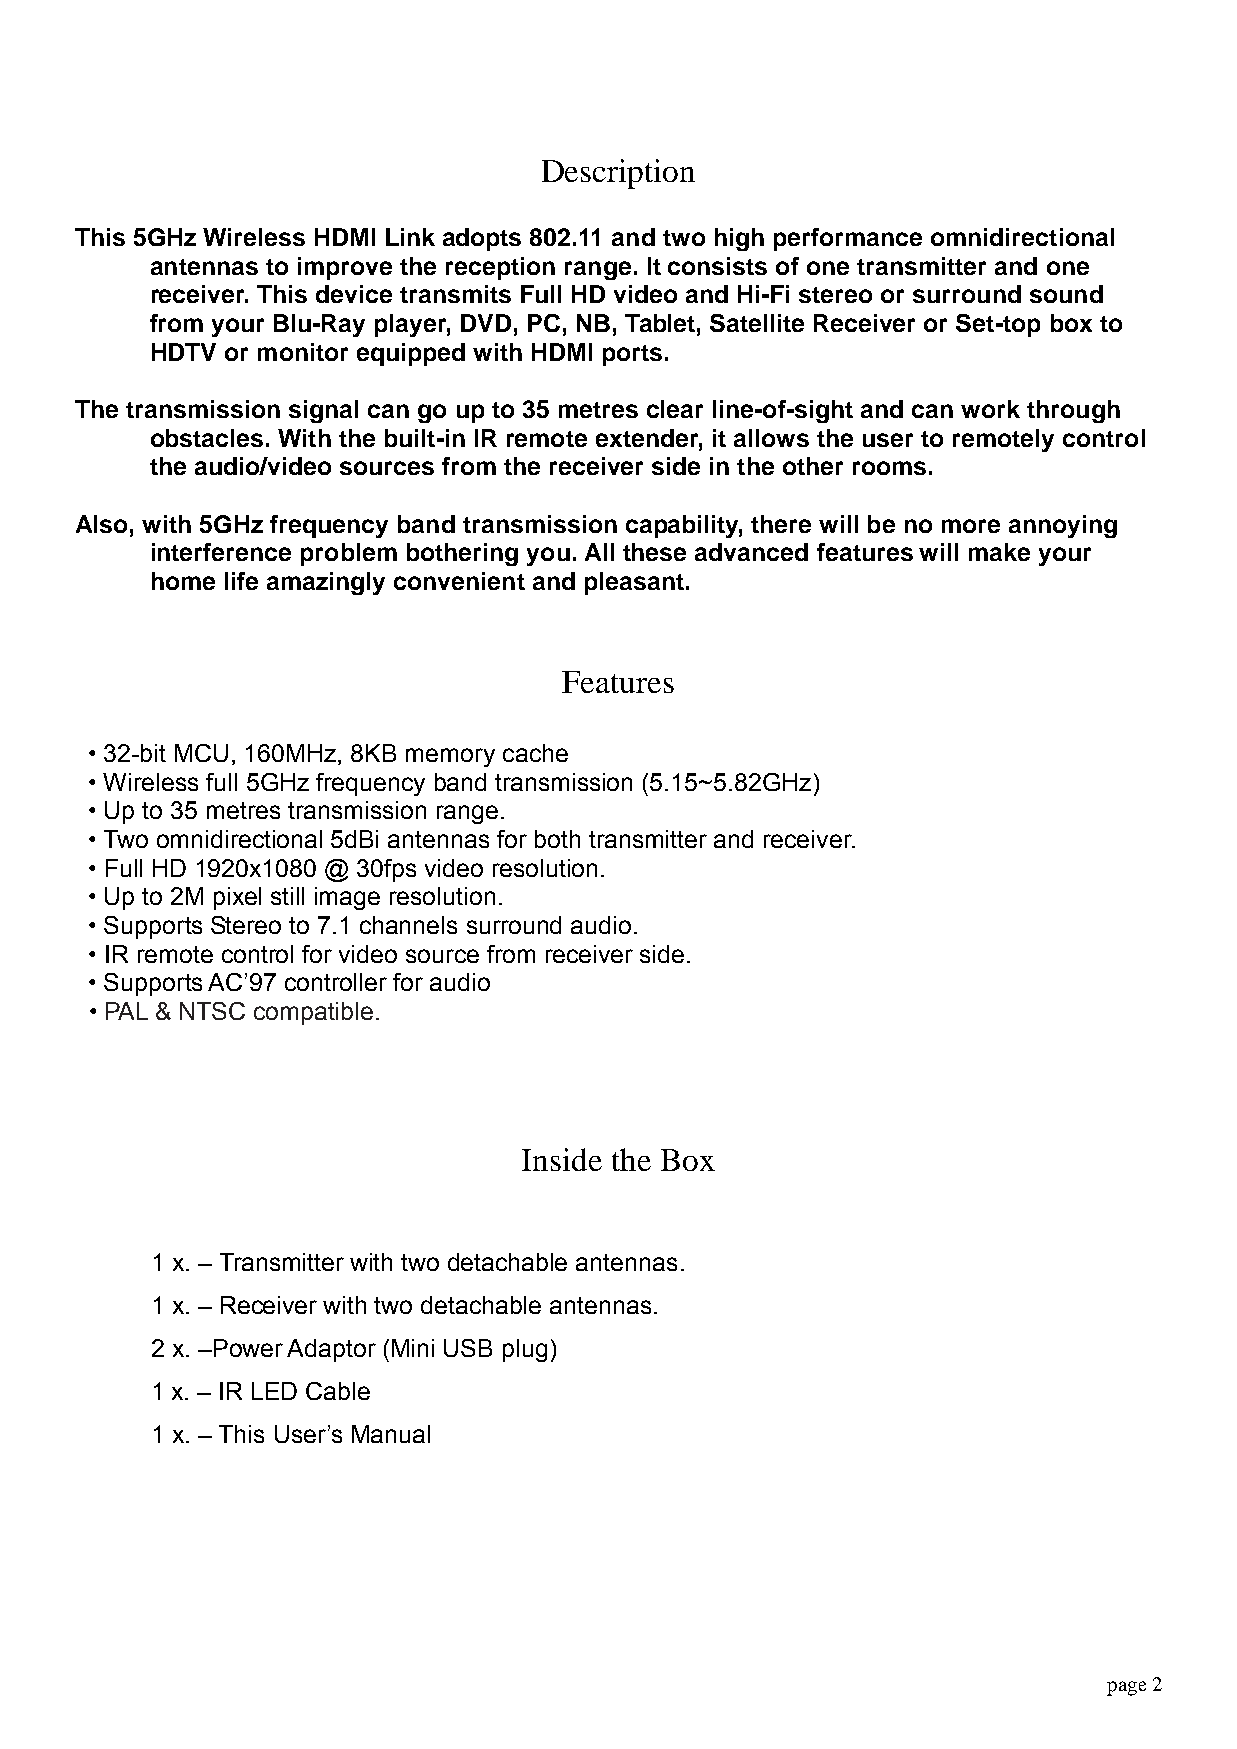  What do you see at coordinates (241, 581) in the screenshot?
I see `life` at bounding box center [241, 581].
